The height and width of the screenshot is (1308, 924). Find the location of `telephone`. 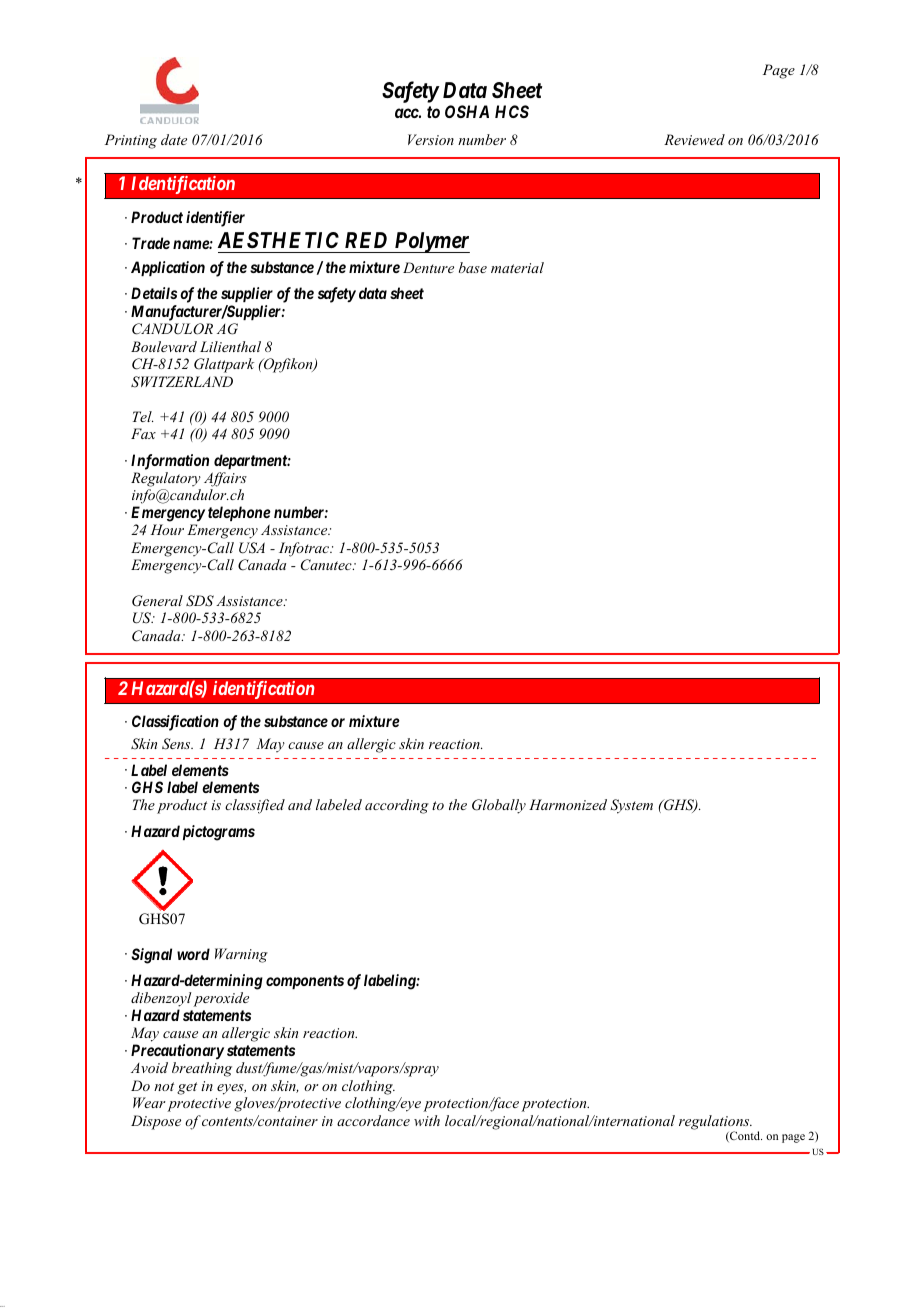

telephone is located at coordinates (239, 513).
